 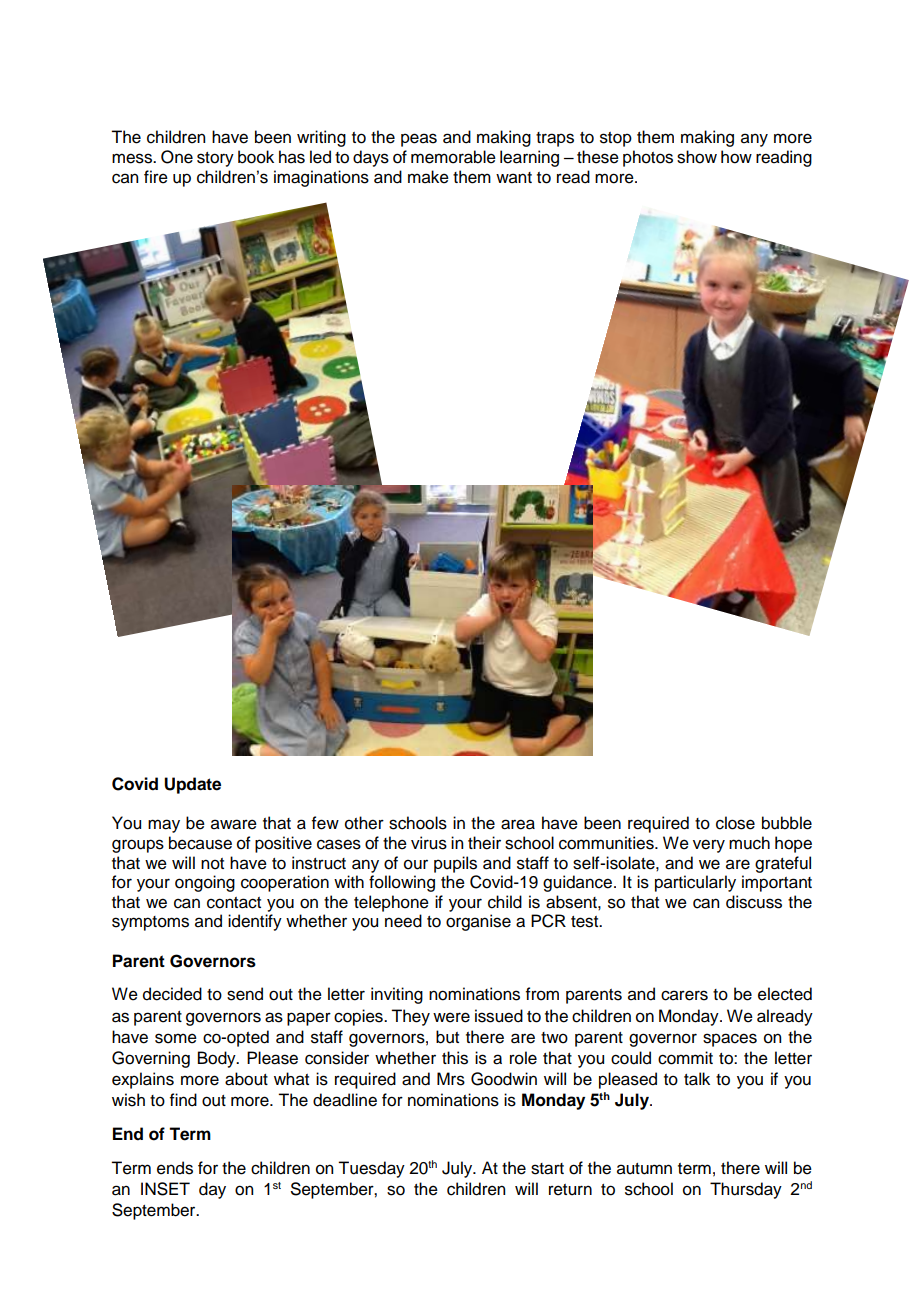 What do you see at coordinates (215, 159) in the image?
I see `story` at bounding box center [215, 159].
